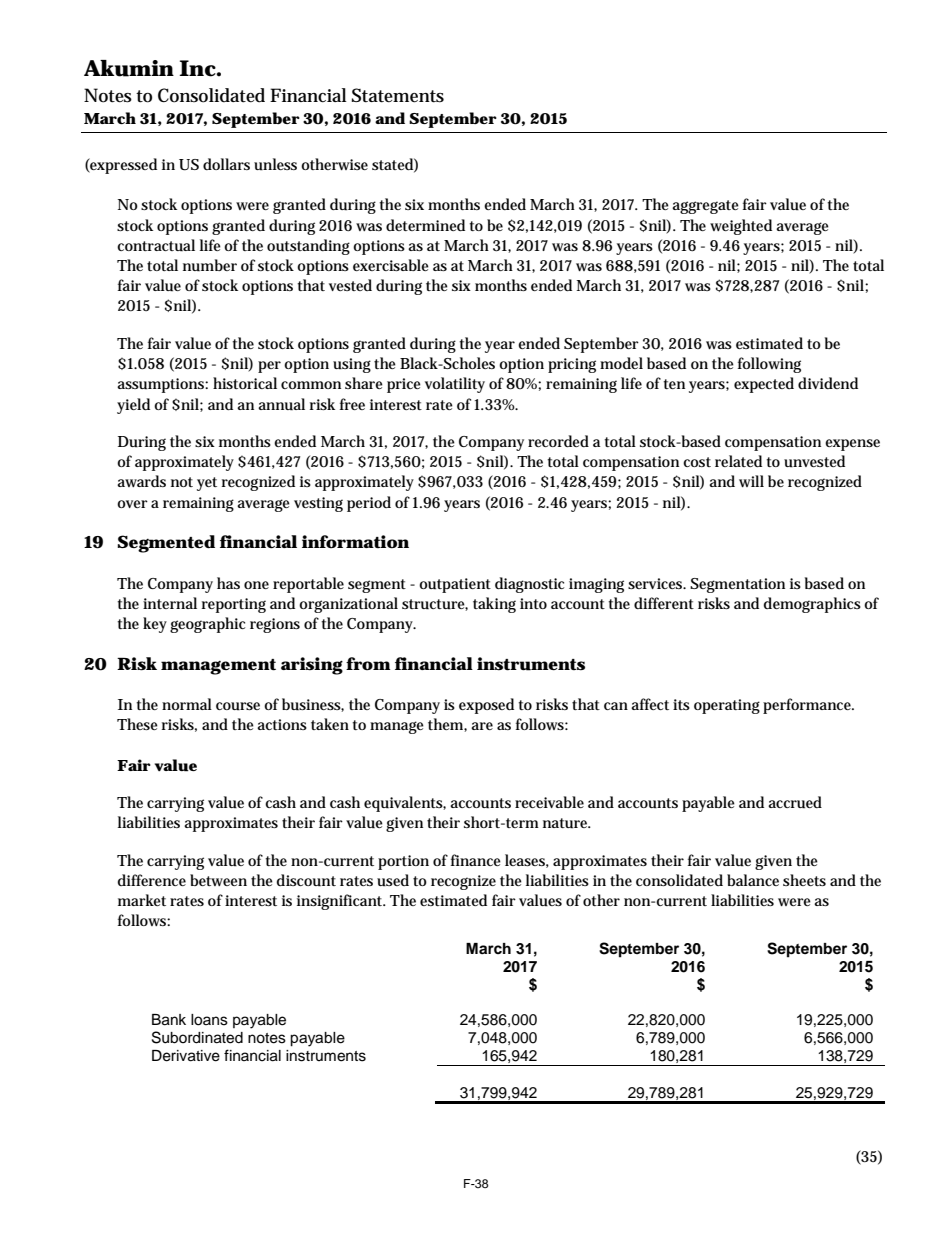  What do you see at coordinates (207, 625) in the page?
I see `geographic` at bounding box center [207, 625].
